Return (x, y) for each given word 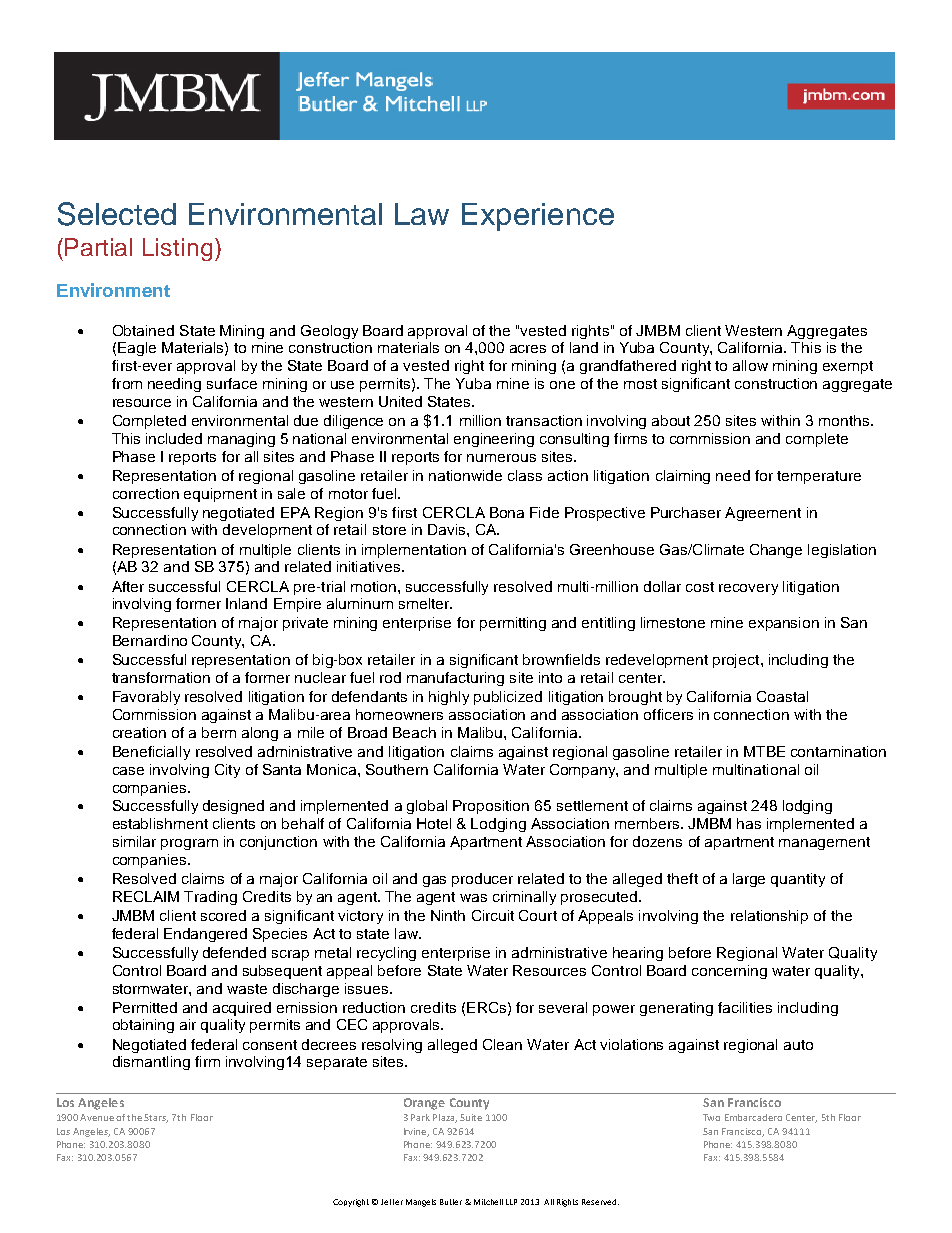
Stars (156, 1118)
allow (750, 365)
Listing (177, 249)
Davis (448, 529)
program (189, 844)
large (749, 880)
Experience (538, 217)
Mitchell (488, 1202)
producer (482, 880)
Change (776, 551)
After (128, 586)
